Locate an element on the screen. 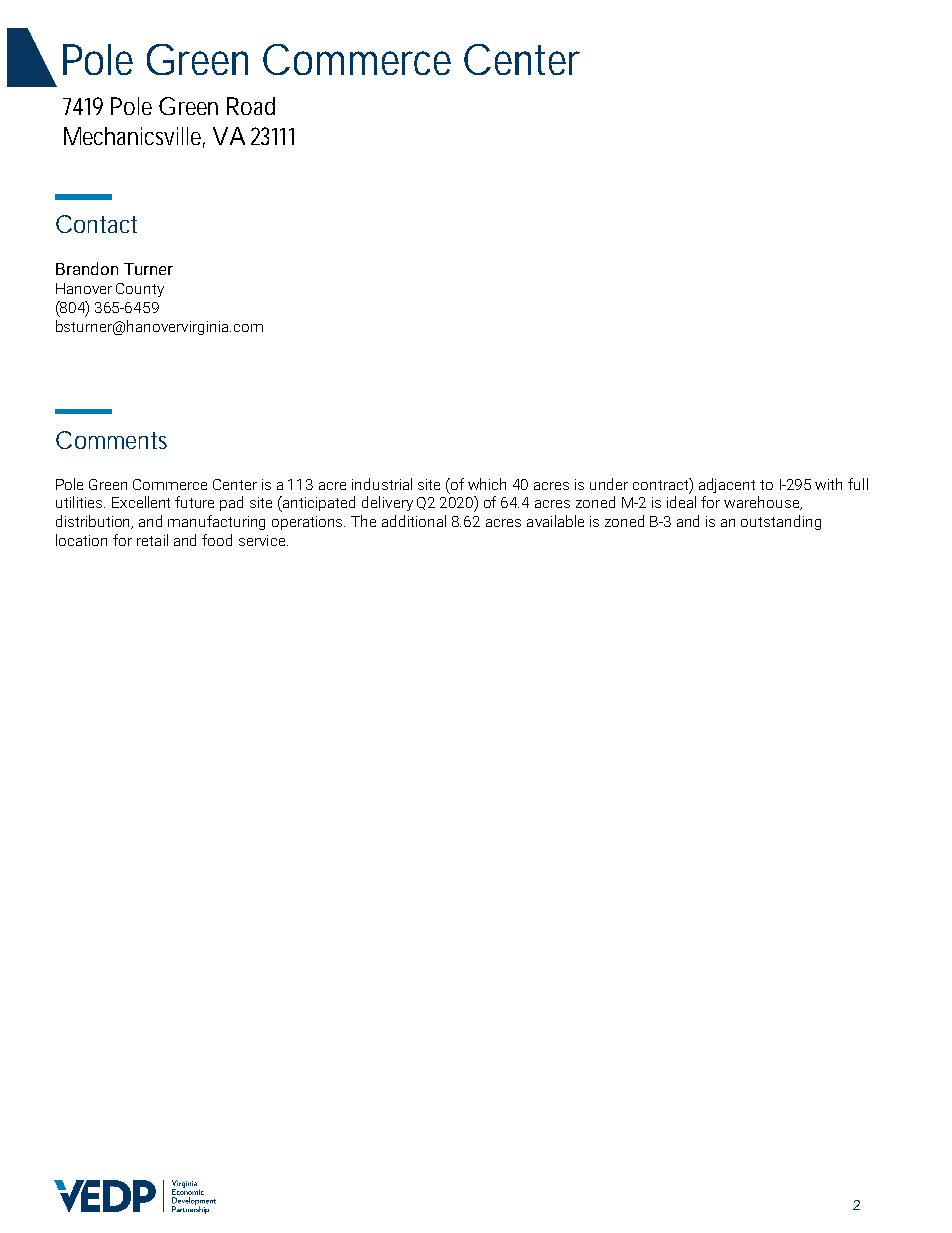 The width and height of the screenshot is (952, 1233). under is located at coordinates (609, 484).
